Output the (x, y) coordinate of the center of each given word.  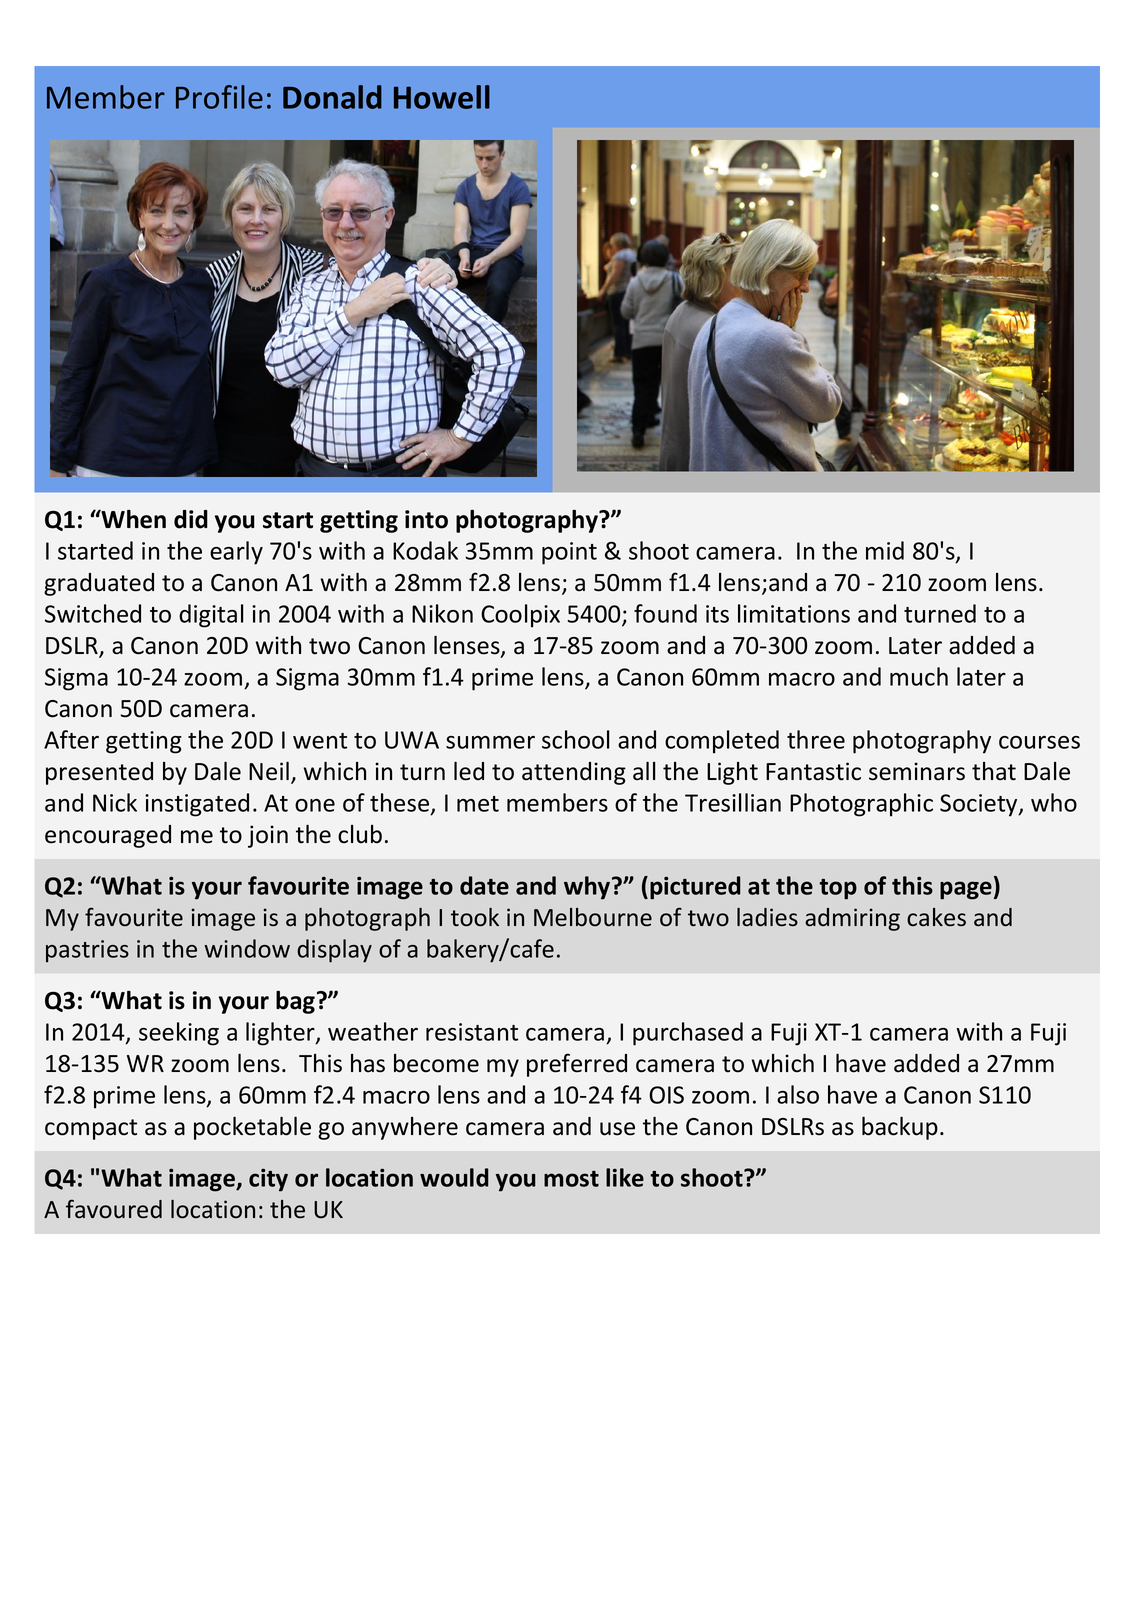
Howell (442, 97)
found (665, 613)
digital (211, 616)
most (571, 1179)
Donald (332, 97)
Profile (219, 97)
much (919, 676)
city (268, 1180)
